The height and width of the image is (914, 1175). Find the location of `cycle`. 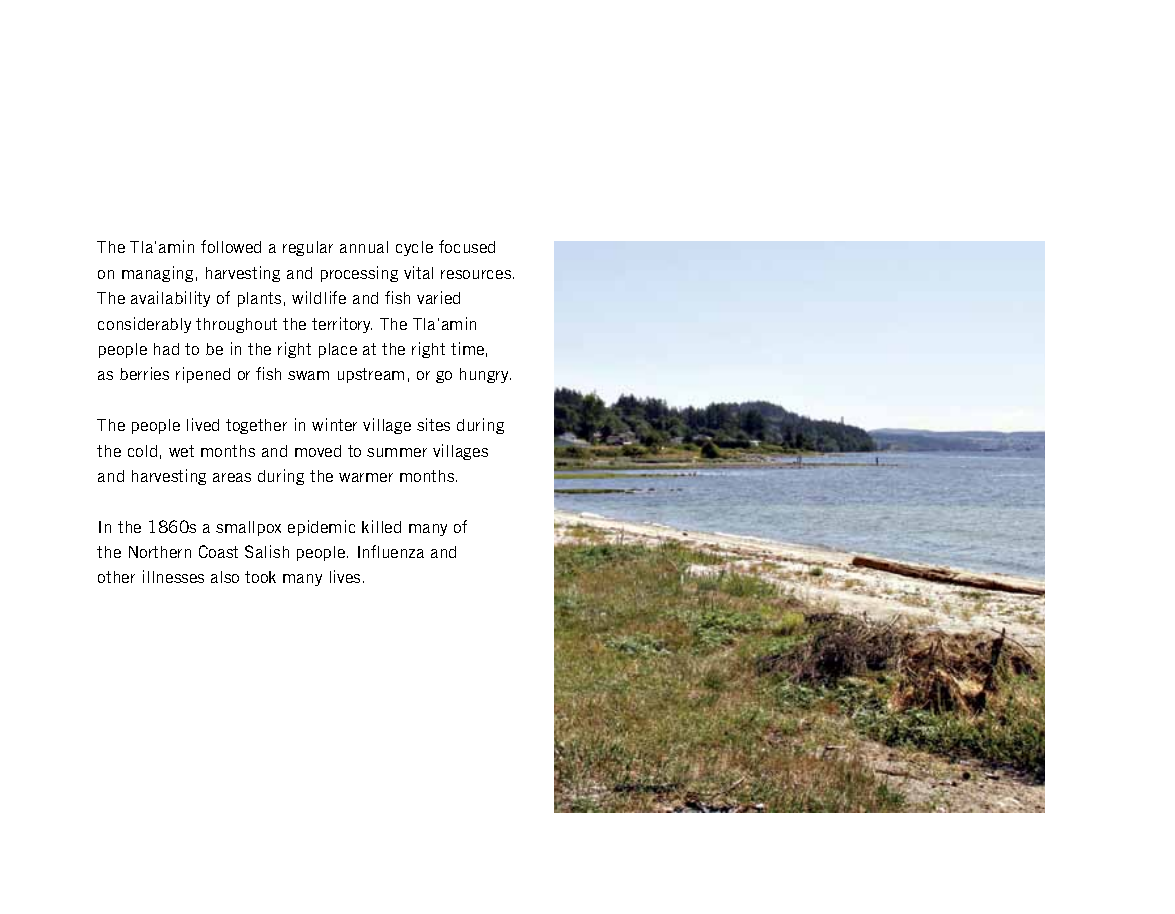

cycle is located at coordinates (414, 248).
